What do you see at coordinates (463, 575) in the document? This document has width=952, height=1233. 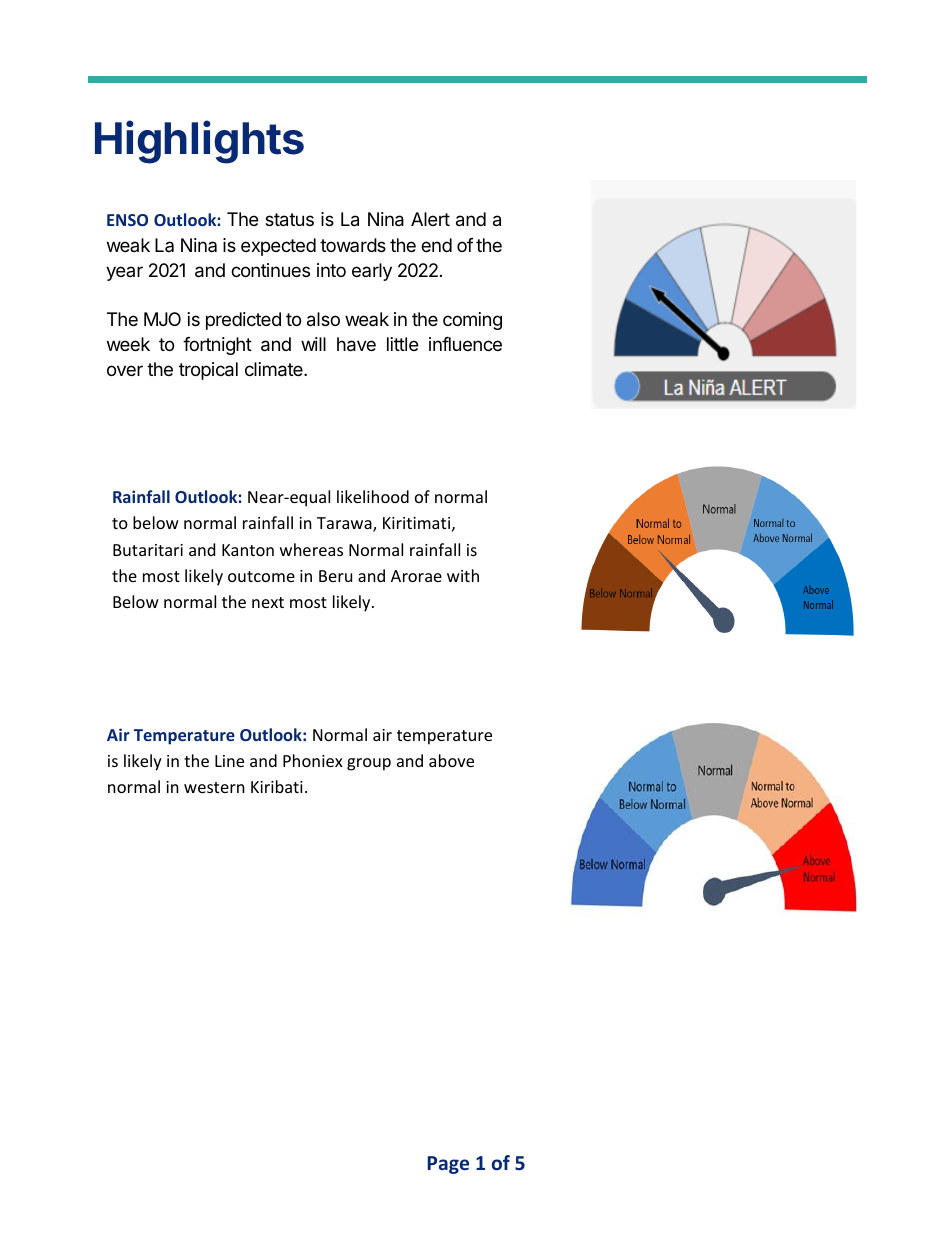 I see `with` at bounding box center [463, 575].
